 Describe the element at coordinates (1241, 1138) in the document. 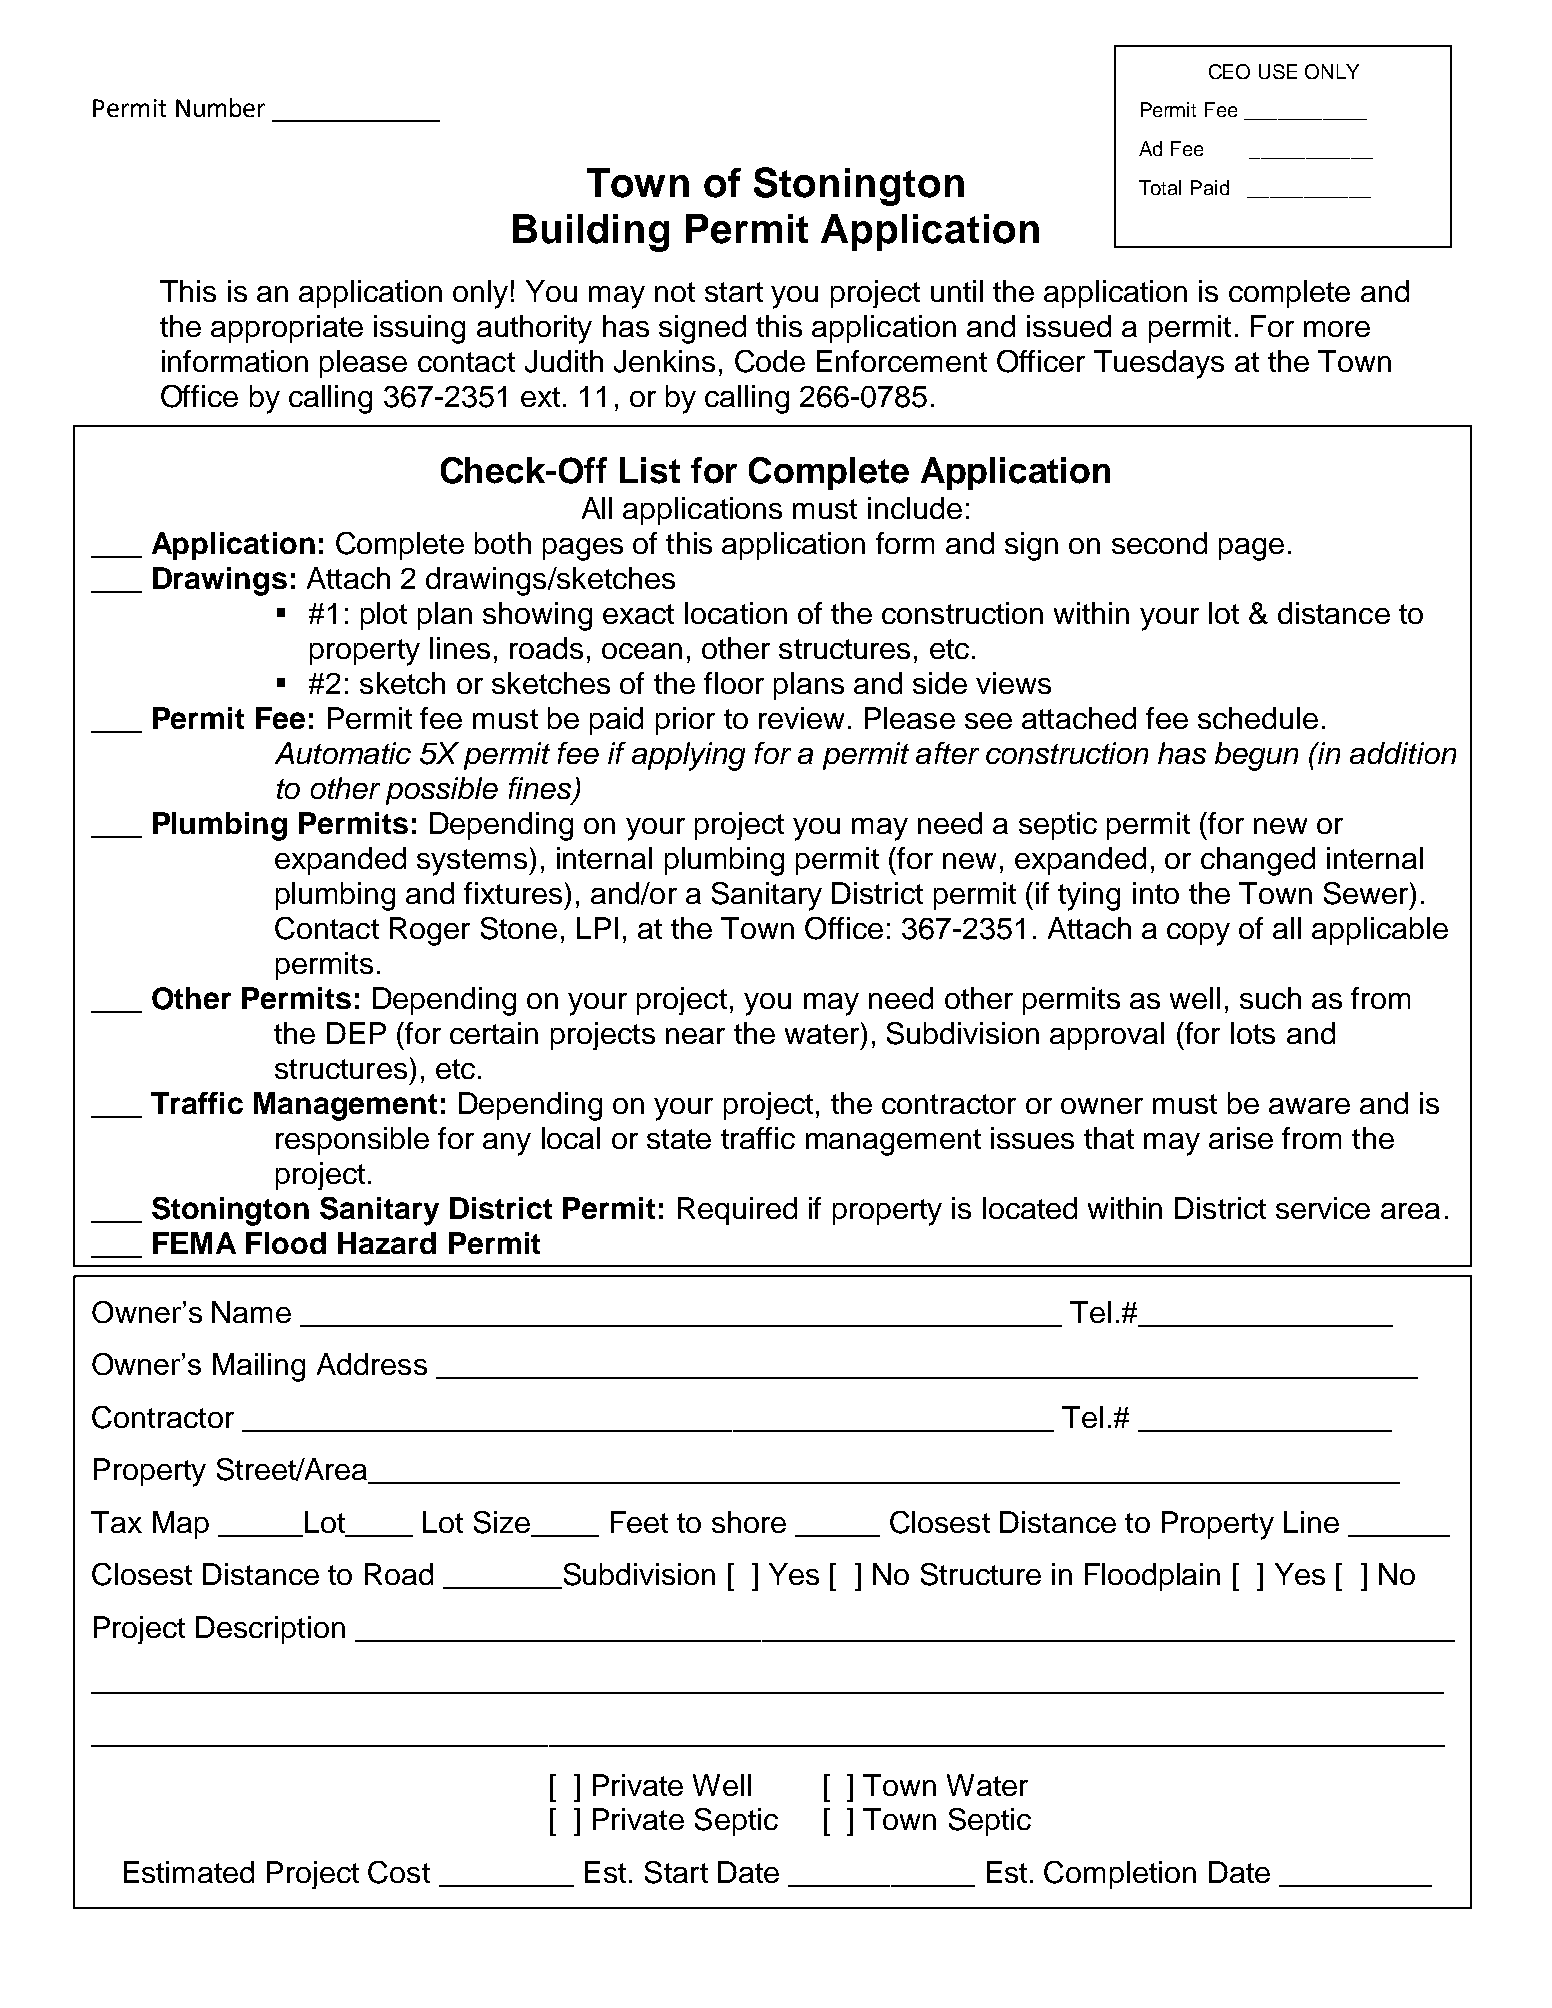

I see `arise` at that location.
